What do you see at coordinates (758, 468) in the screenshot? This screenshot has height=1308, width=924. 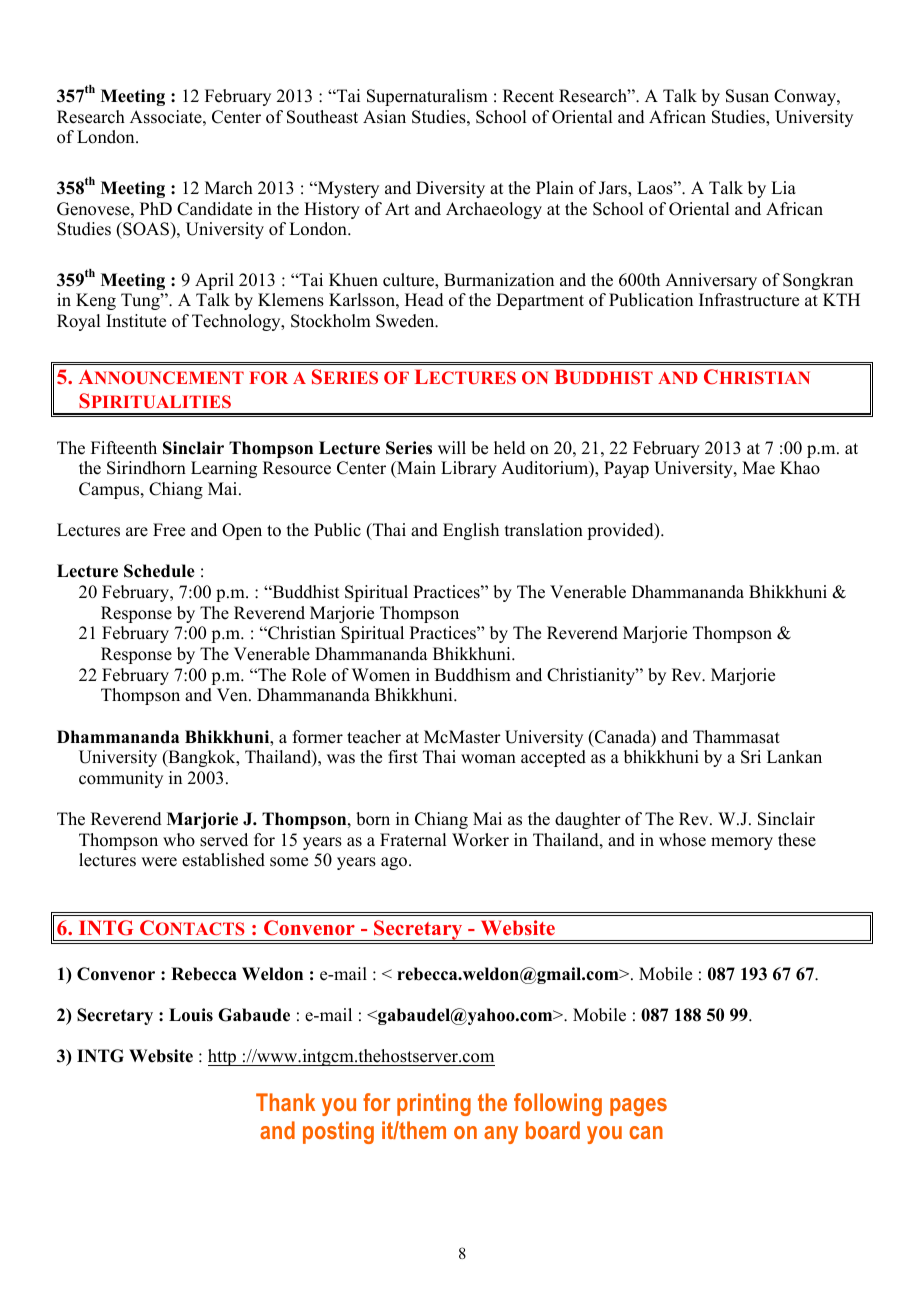 I see `Mae` at bounding box center [758, 468].
